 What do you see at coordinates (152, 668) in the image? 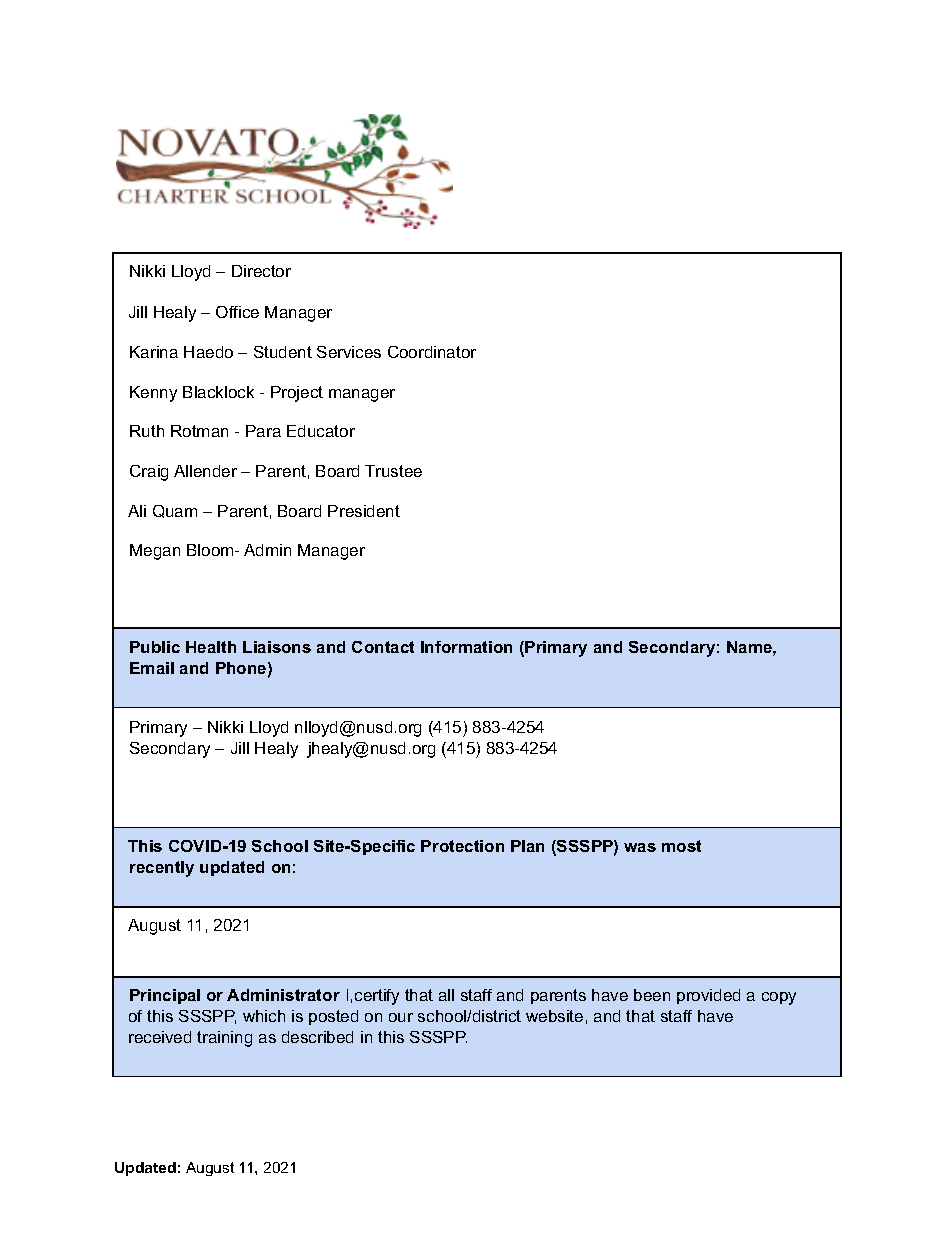
I see `Email` at bounding box center [152, 668].
